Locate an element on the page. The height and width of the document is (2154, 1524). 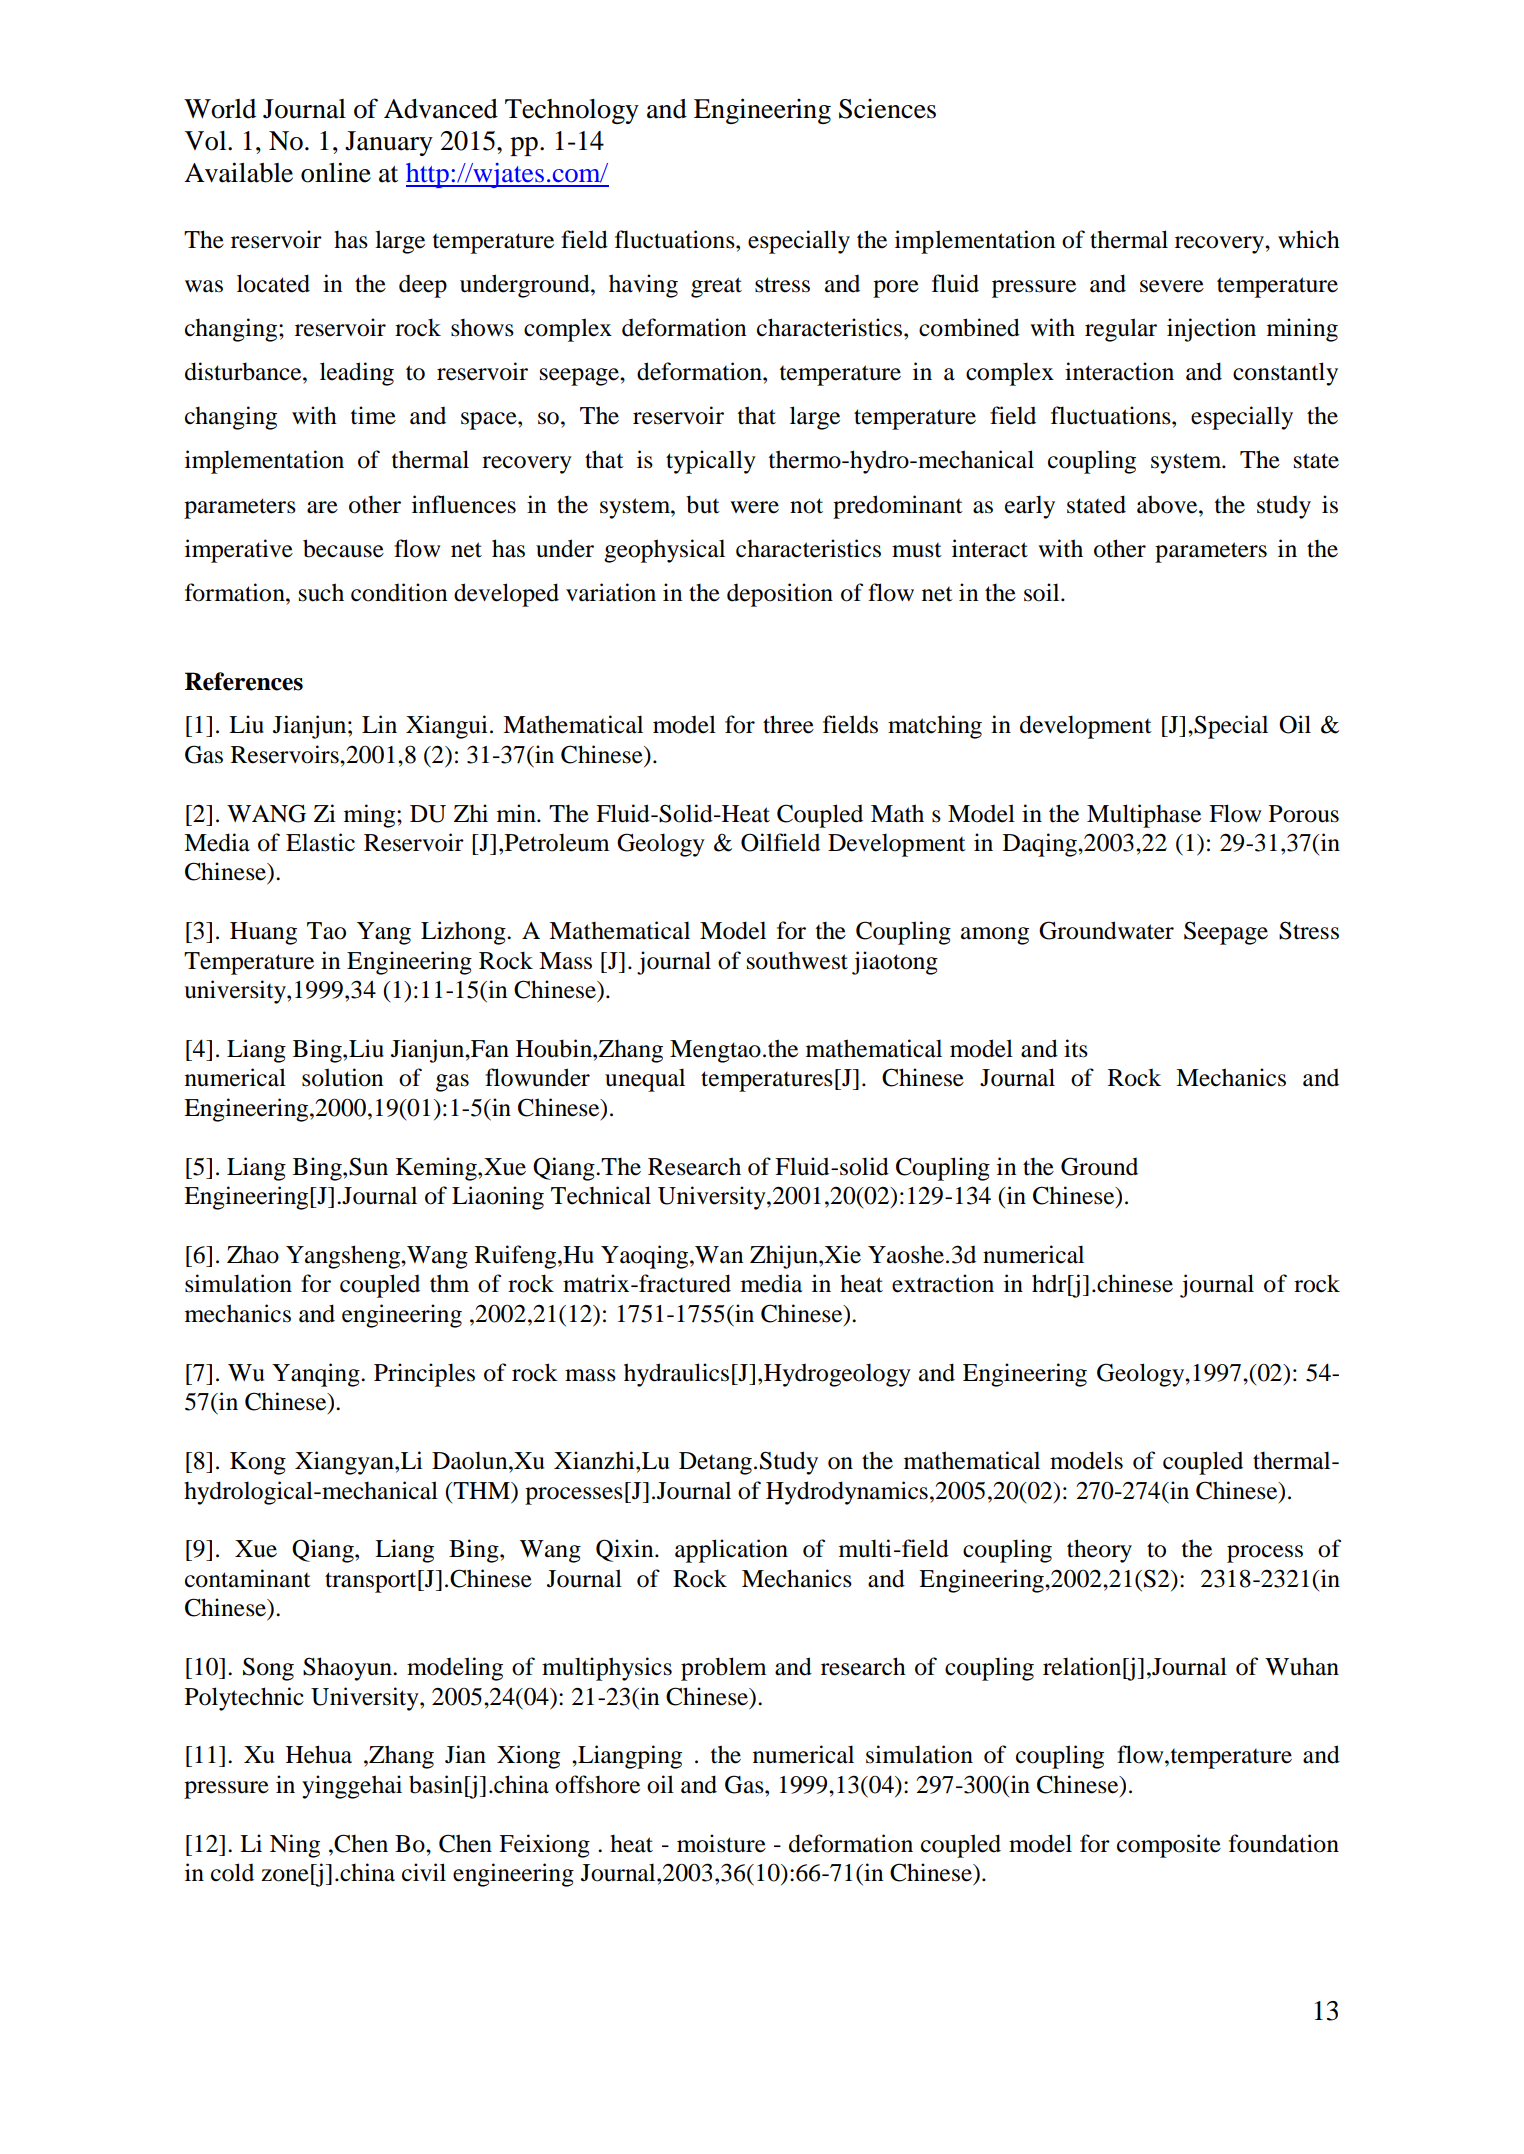
Technical is located at coordinates (601, 1195).
